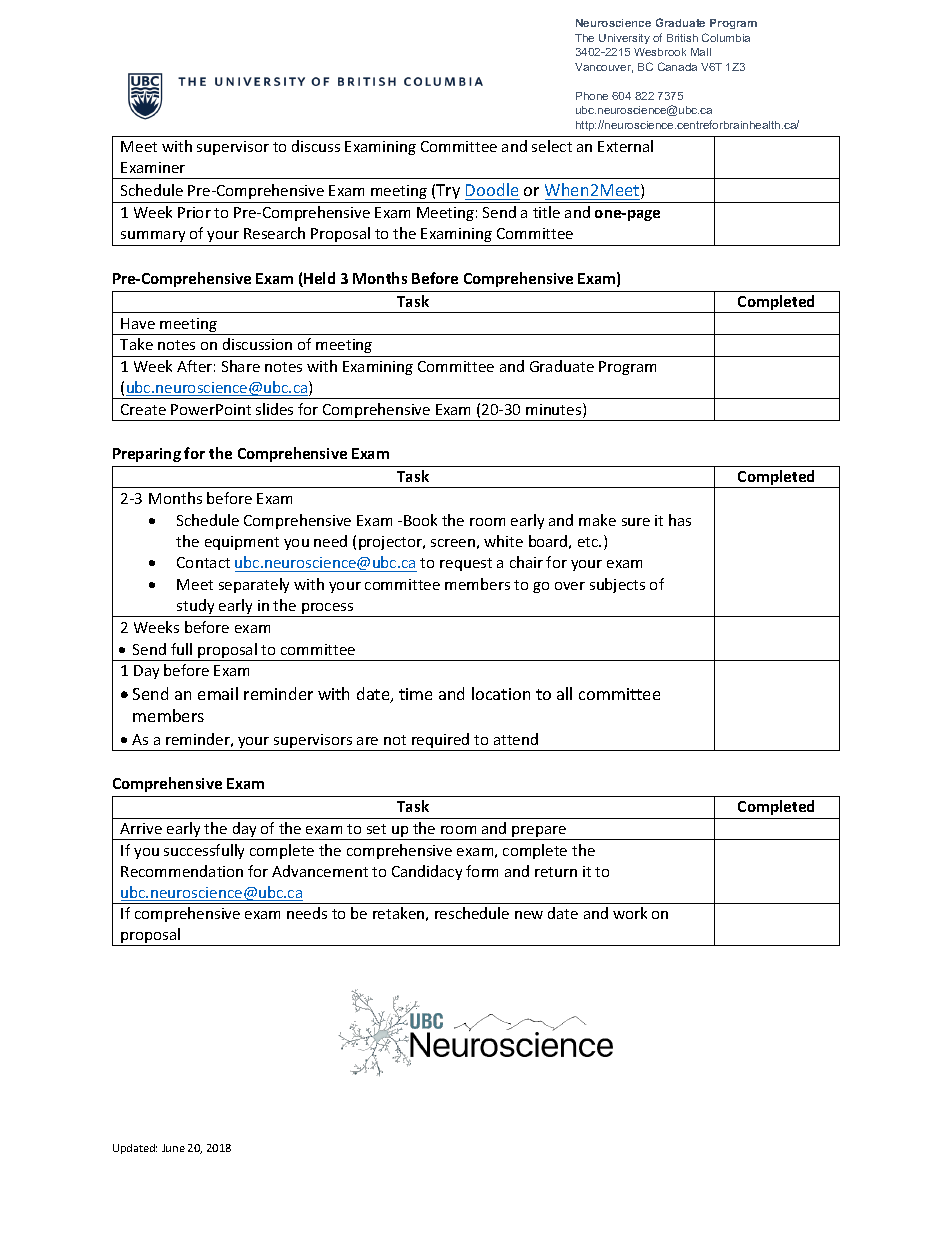 The height and width of the screenshot is (1233, 952). I want to click on Canada, so click(677, 66).
